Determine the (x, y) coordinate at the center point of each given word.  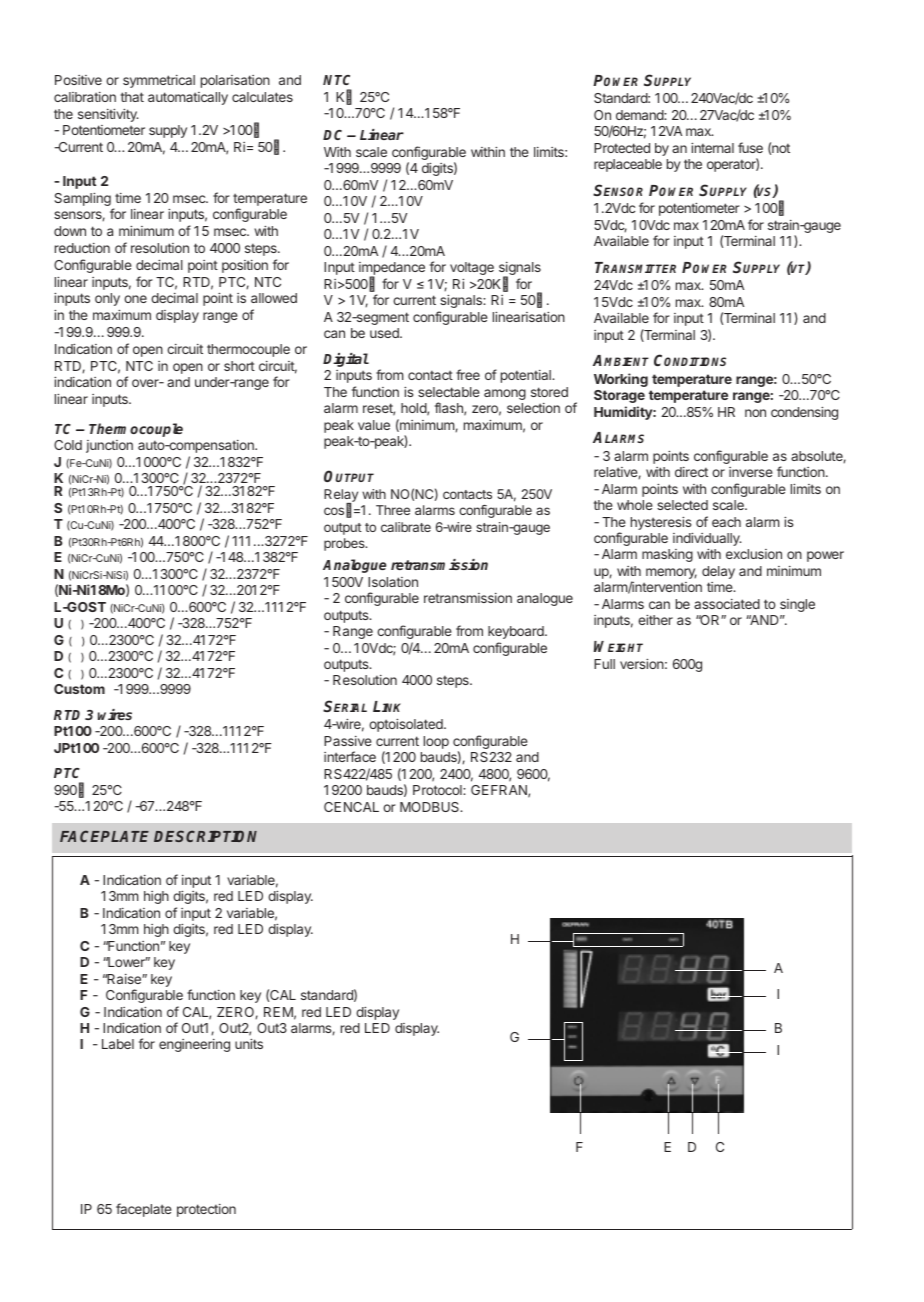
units (249, 1044)
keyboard (517, 632)
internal (712, 148)
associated (727, 604)
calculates (262, 97)
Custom (79, 689)
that (132, 97)
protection (206, 1210)
